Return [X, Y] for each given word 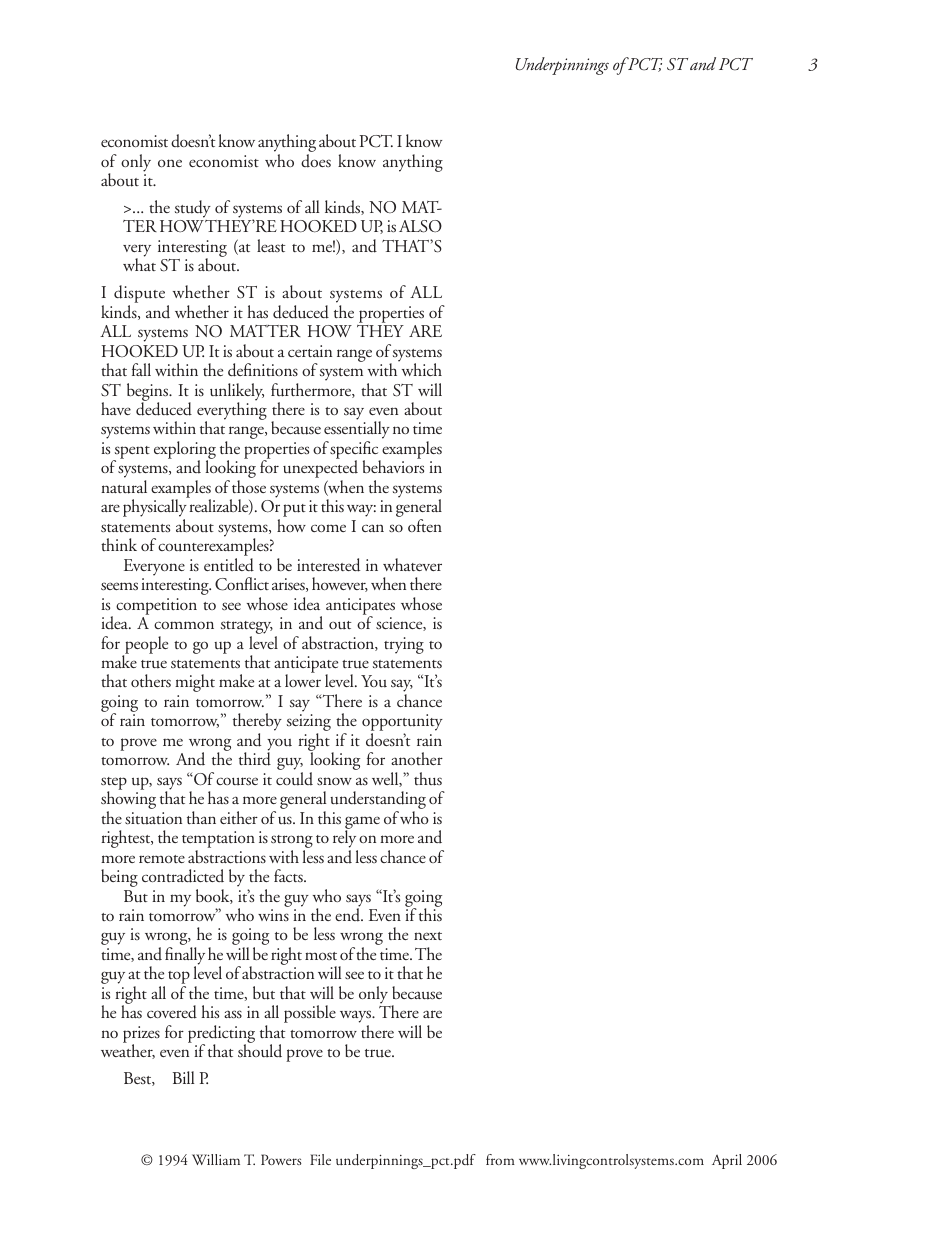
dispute [141, 295]
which [420, 368]
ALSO [420, 226]
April [727, 1161]
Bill [183, 1077]
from [500, 1159]
